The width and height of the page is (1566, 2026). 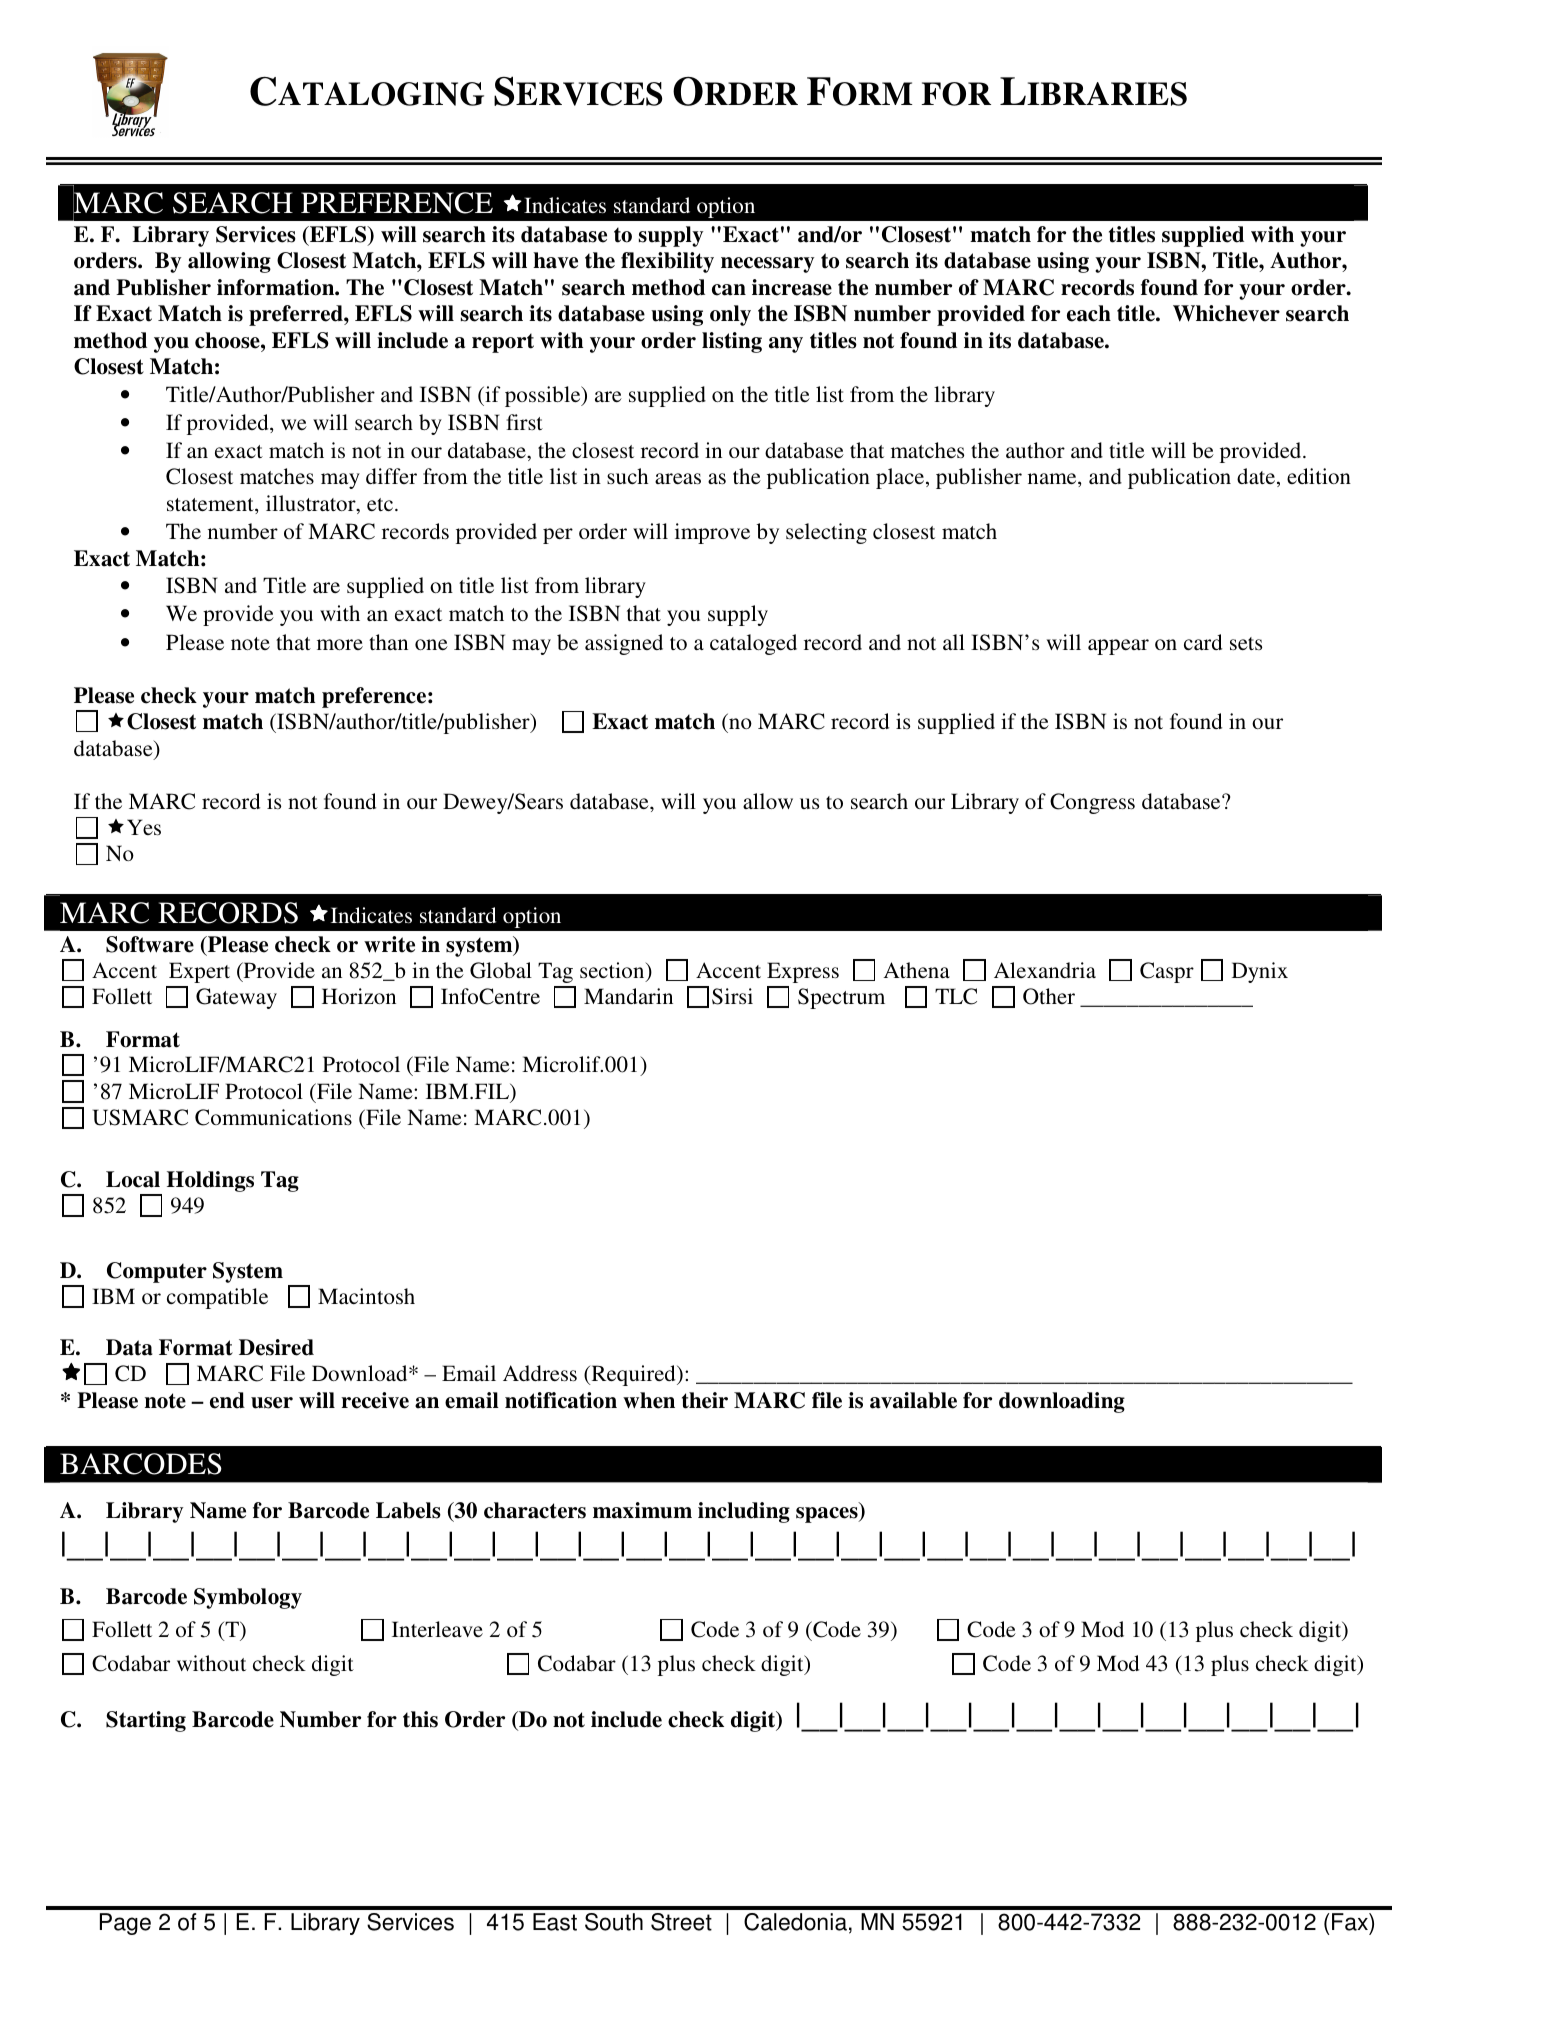 What do you see at coordinates (803, 972) in the page?
I see `Express` at bounding box center [803, 972].
